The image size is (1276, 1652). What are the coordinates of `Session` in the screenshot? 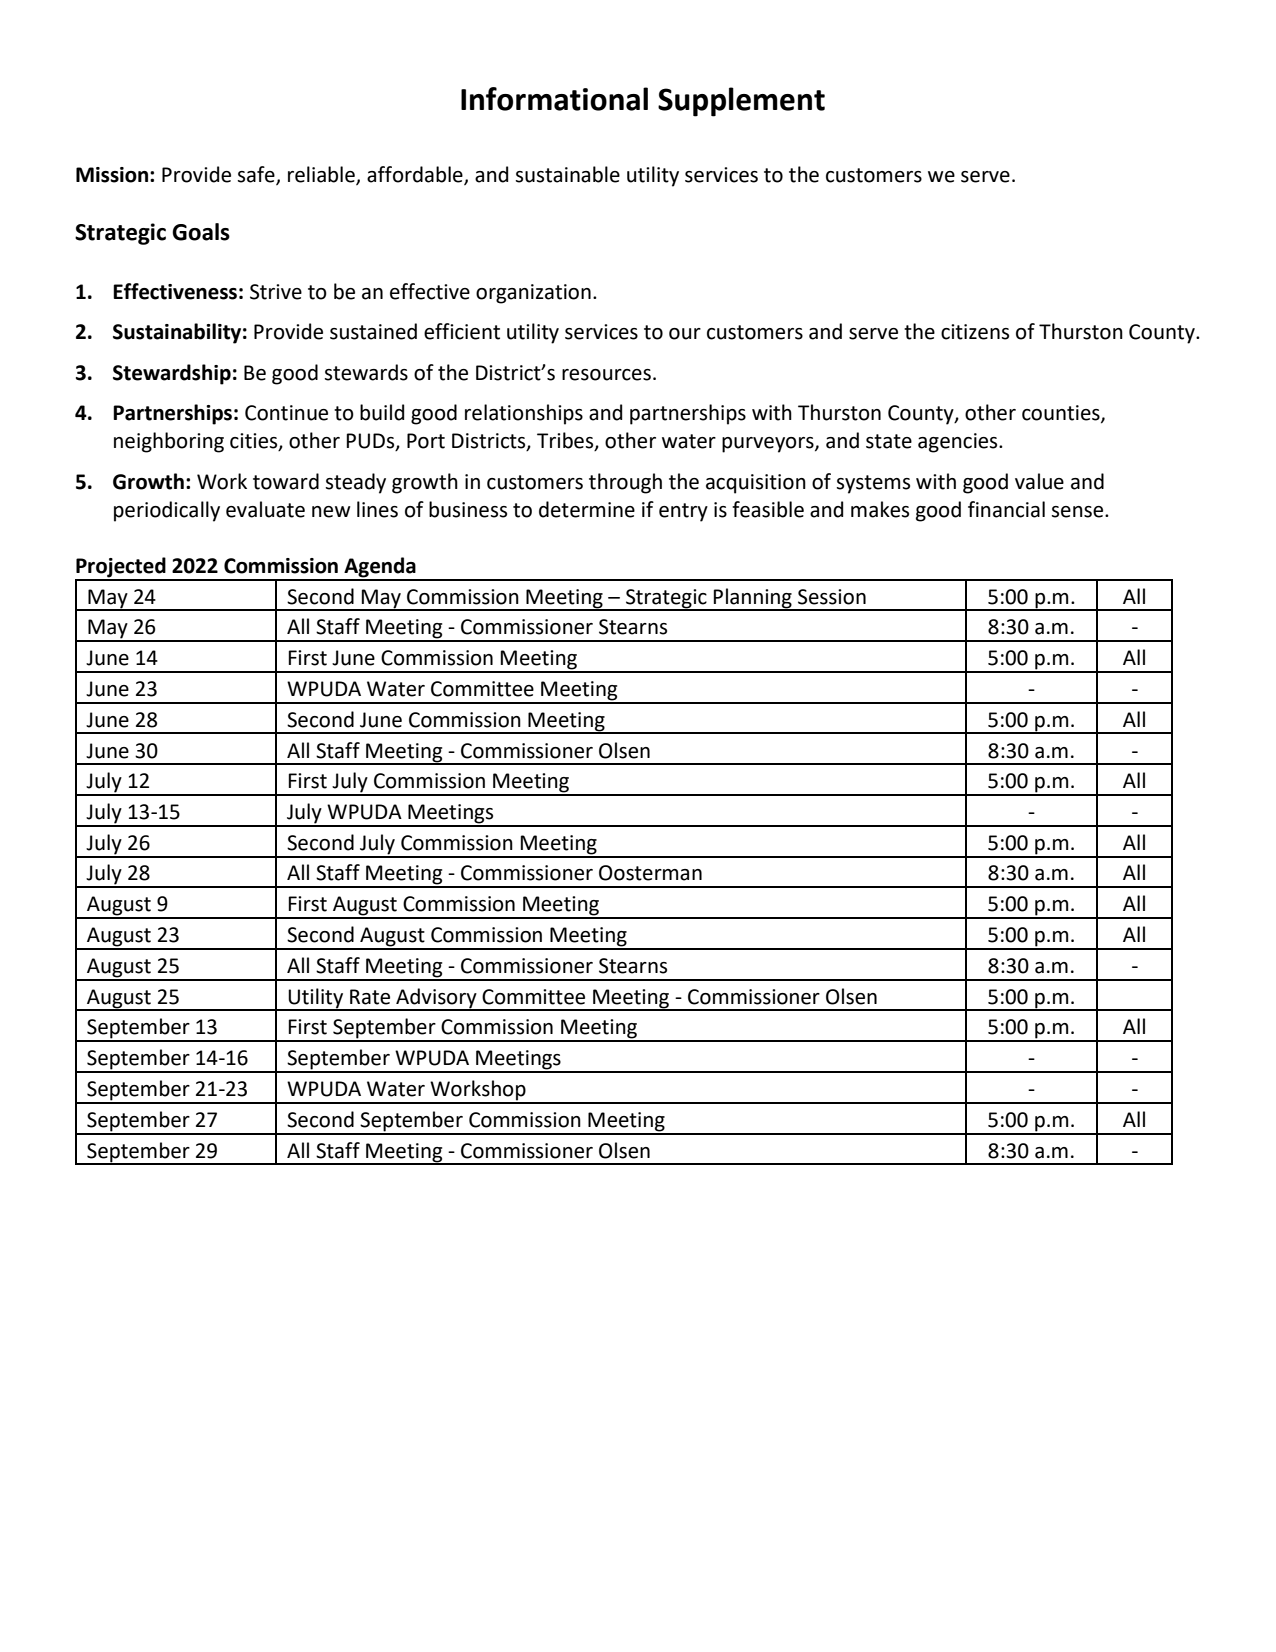 It's located at (832, 597).
